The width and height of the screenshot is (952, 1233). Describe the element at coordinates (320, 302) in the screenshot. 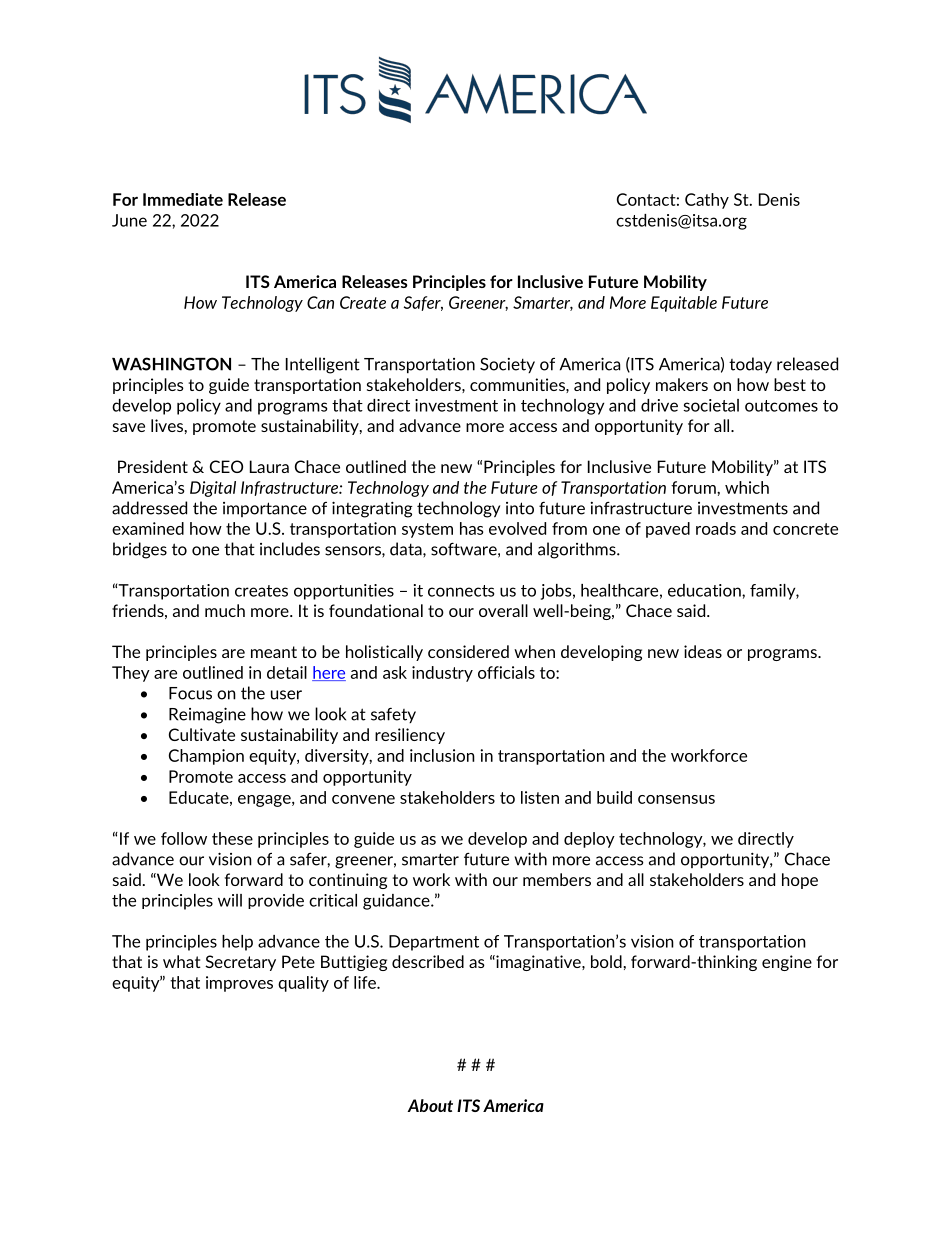

I see `Can` at that location.
